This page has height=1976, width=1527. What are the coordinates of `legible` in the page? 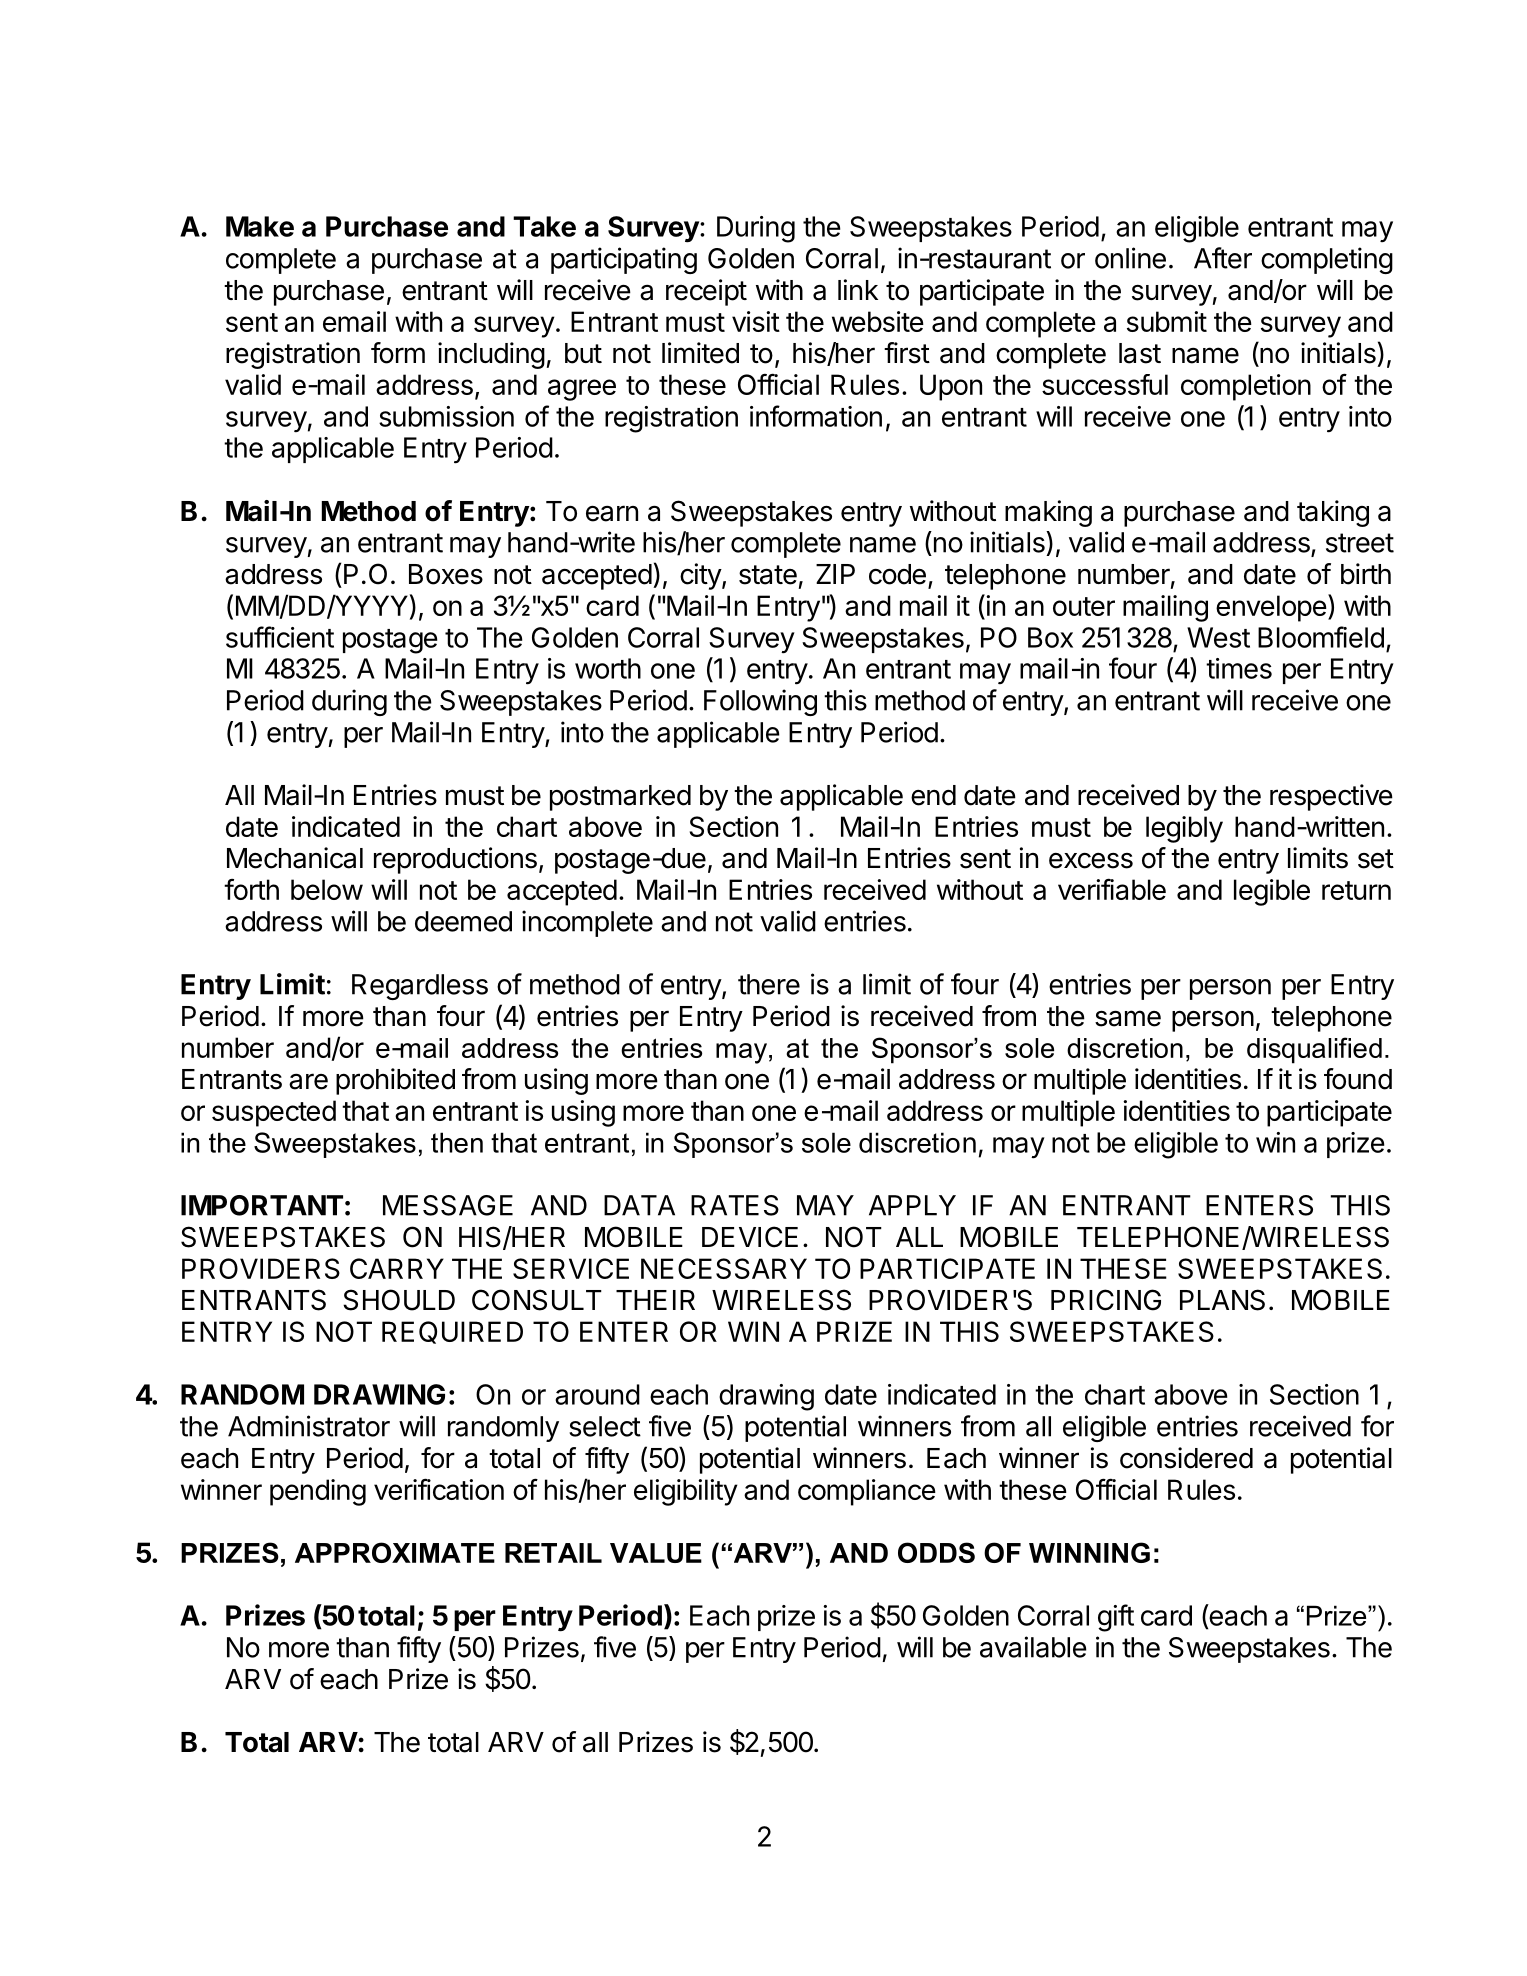 It's located at (1272, 892).
